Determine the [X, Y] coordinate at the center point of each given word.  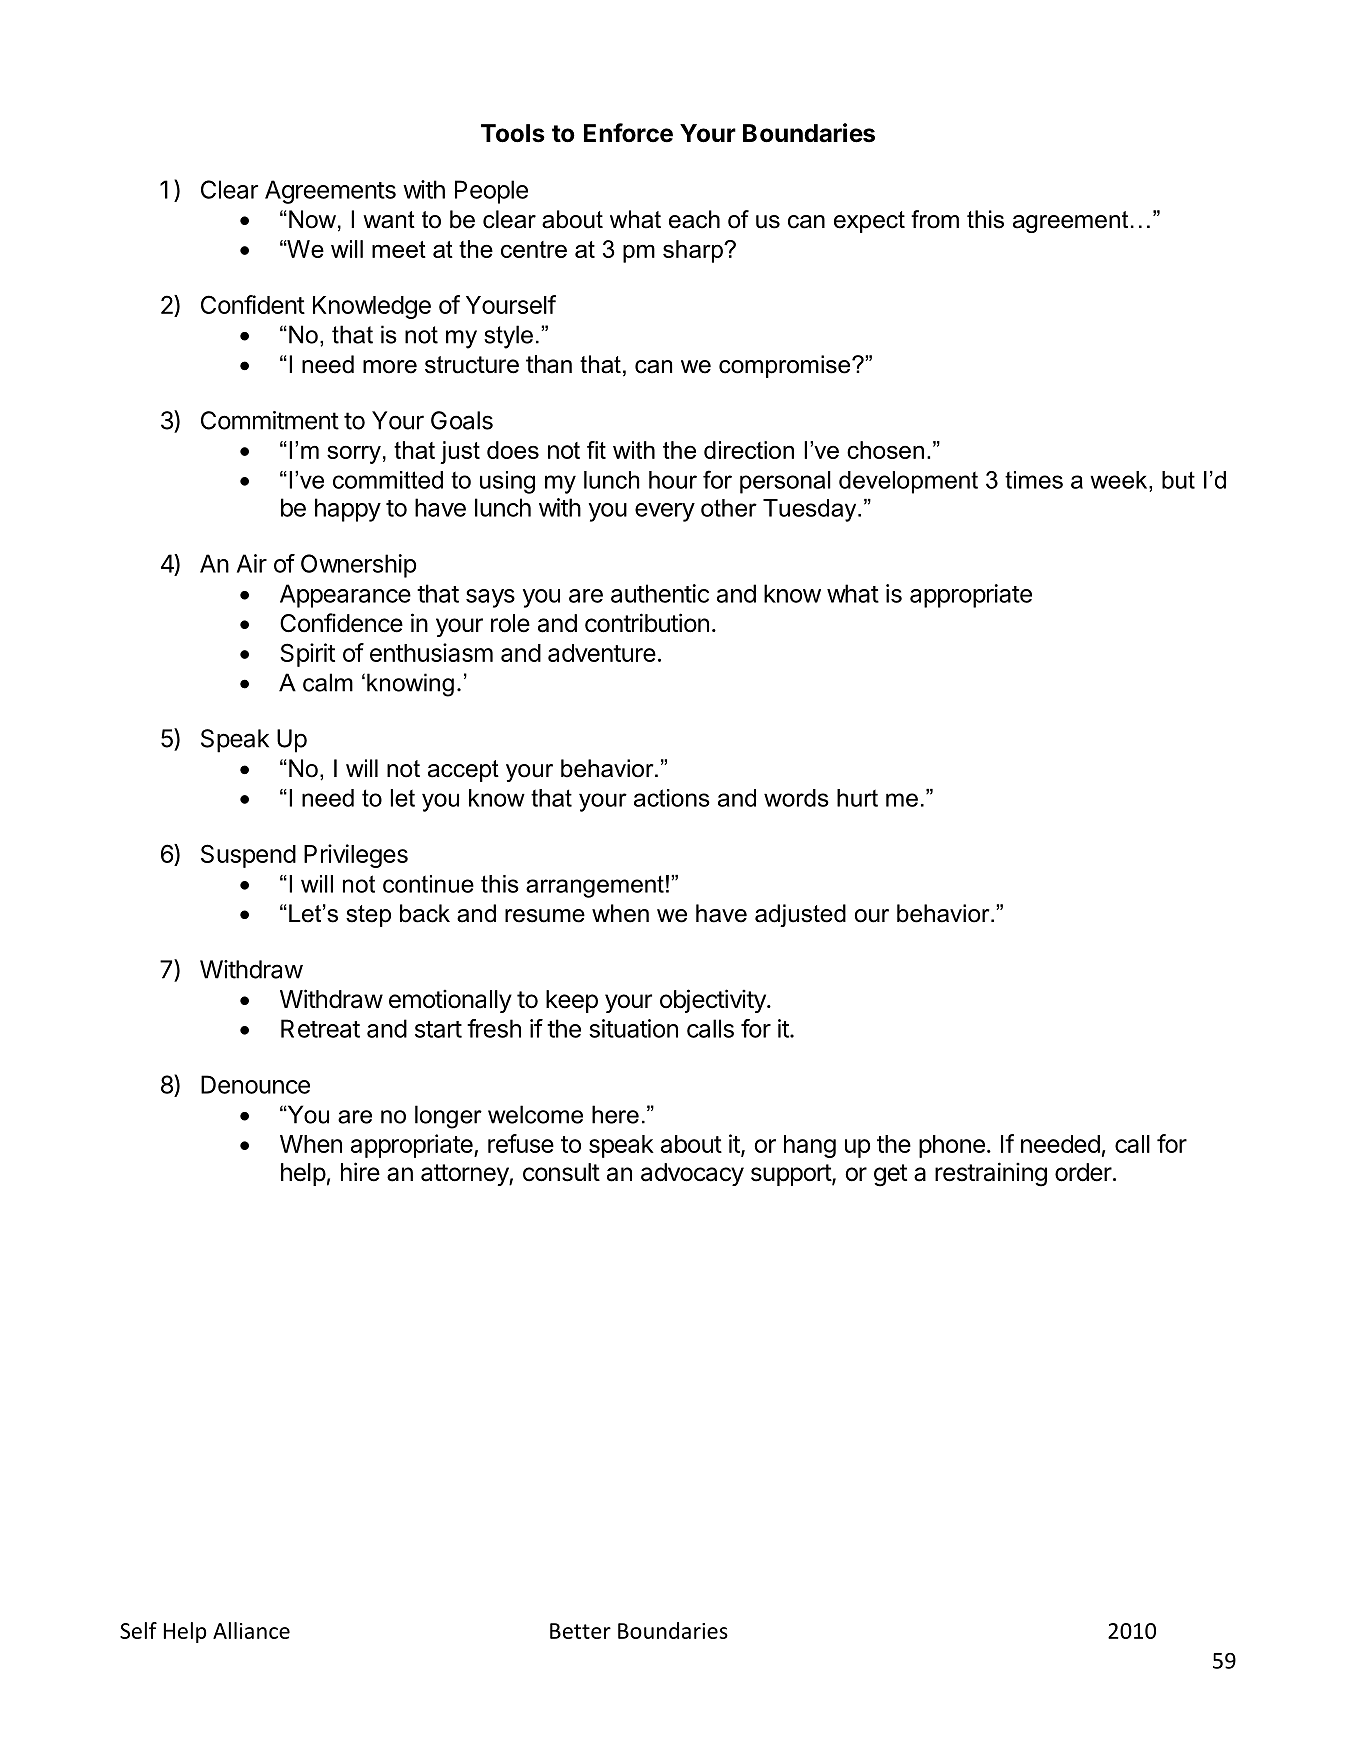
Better [580, 1631]
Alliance [251, 1630]
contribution [647, 623]
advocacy [692, 1174]
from [935, 219]
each [694, 219]
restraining [991, 1174]
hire [360, 1172]
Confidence [341, 623]
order [1083, 1172]
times [1034, 480]
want [389, 220]
